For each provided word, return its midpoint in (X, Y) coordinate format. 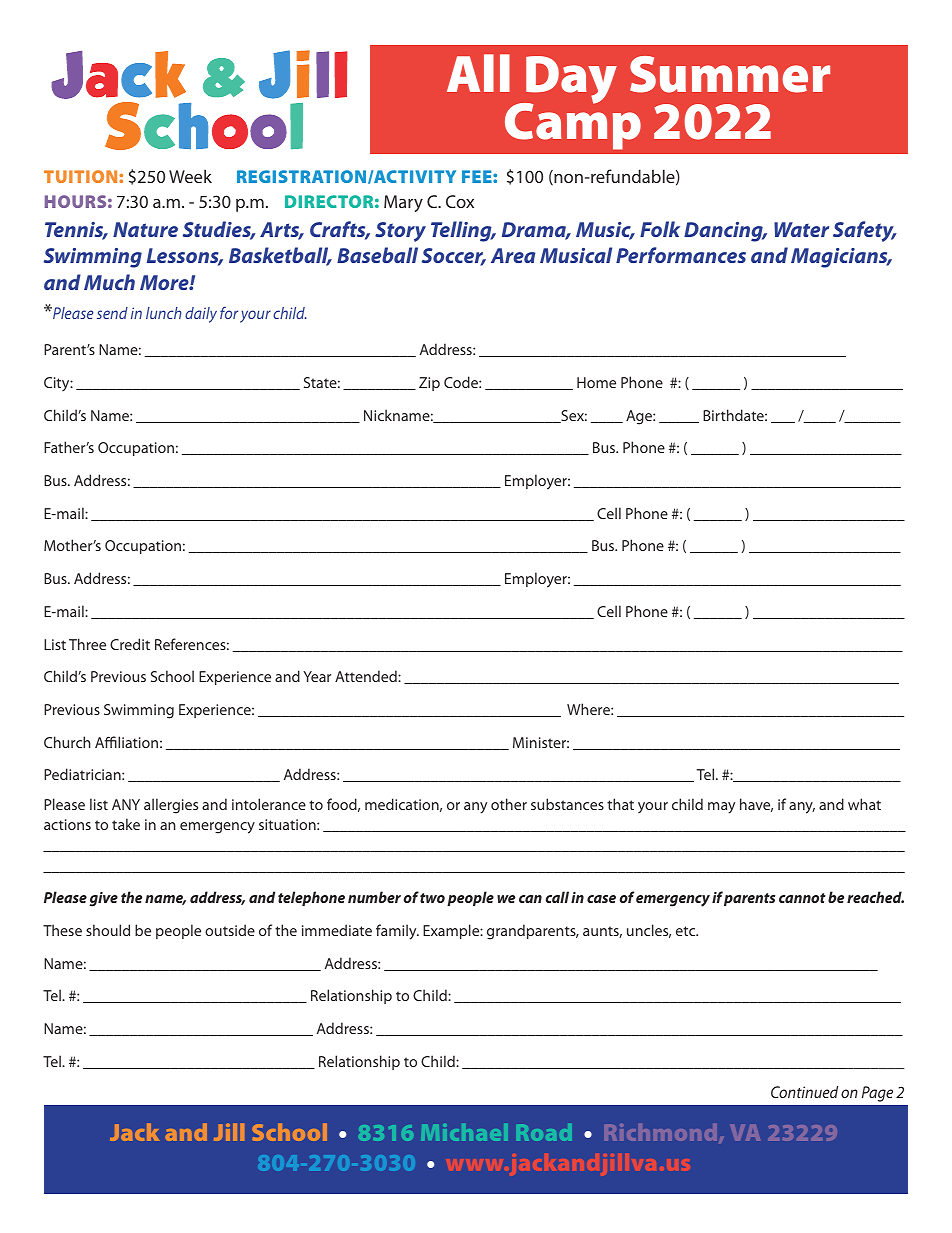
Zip (429, 384)
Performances (681, 255)
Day (570, 81)
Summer (730, 74)
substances (567, 804)
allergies (171, 806)
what (864, 804)
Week (190, 176)
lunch (163, 313)
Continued (804, 1092)
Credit (130, 644)
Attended (367, 676)
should (108, 930)
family (397, 932)
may (721, 808)
